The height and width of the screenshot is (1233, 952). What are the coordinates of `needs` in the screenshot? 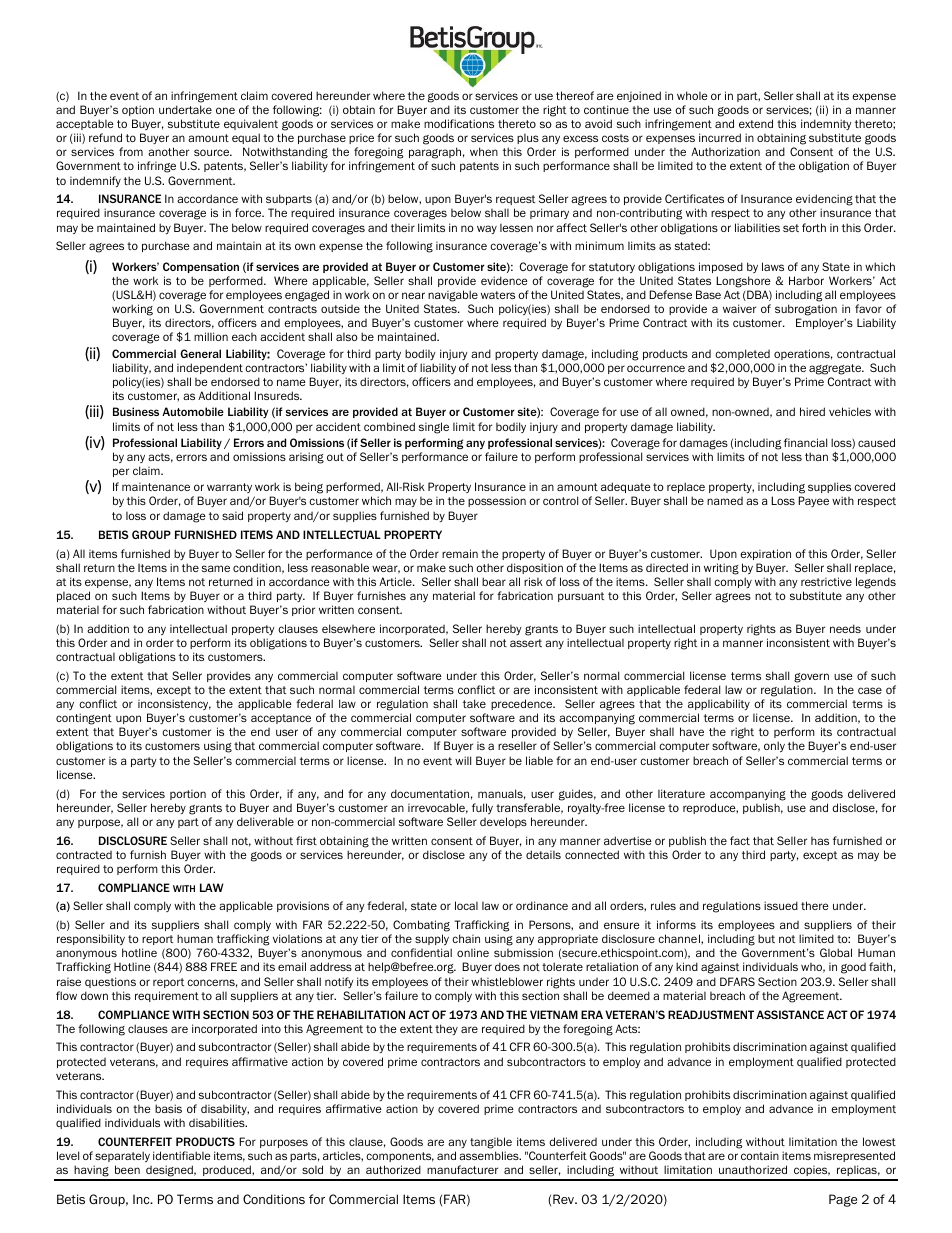 It's located at (845, 628).
